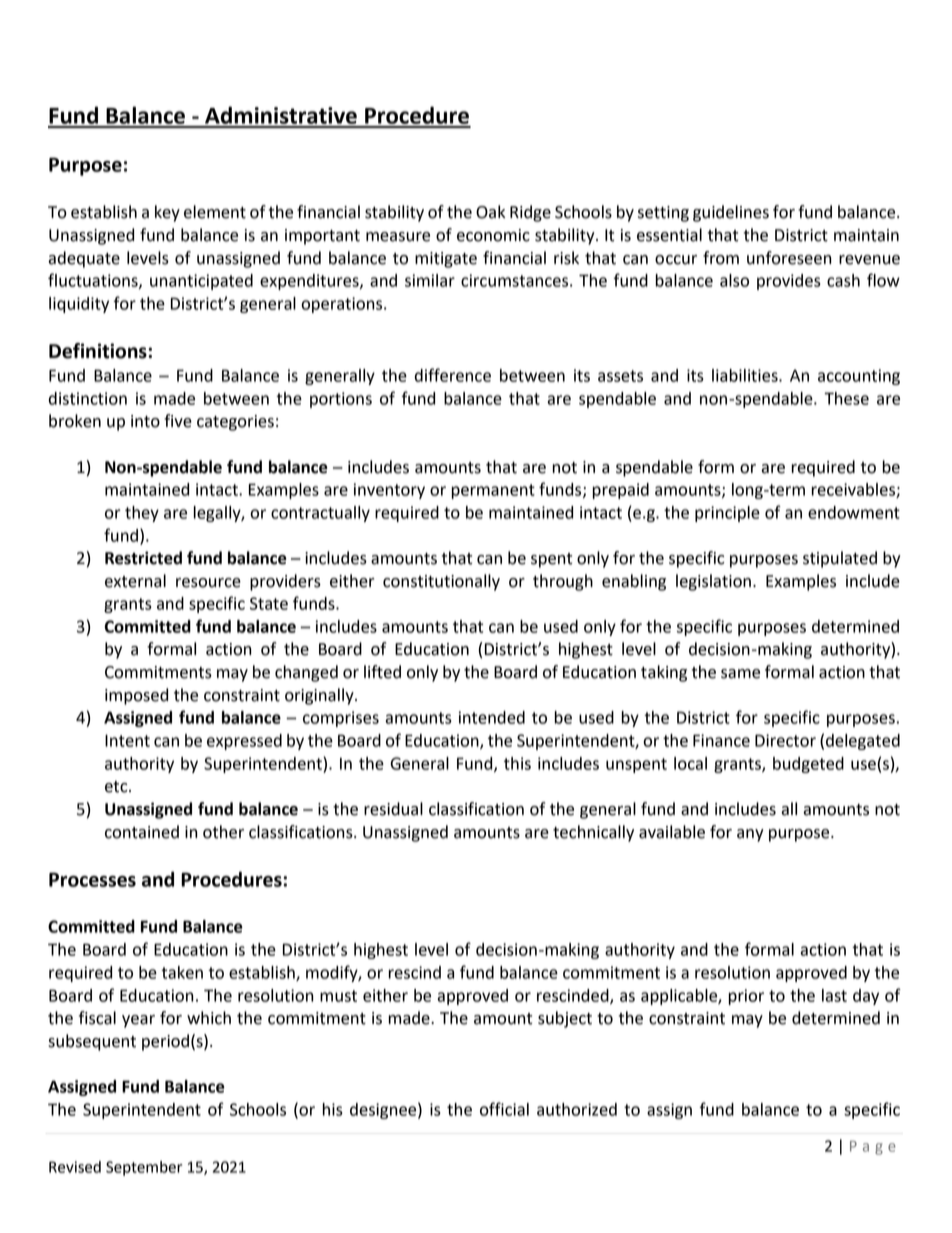 The image size is (952, 1233). I want to click on unforeseen, so click(789, 258).
